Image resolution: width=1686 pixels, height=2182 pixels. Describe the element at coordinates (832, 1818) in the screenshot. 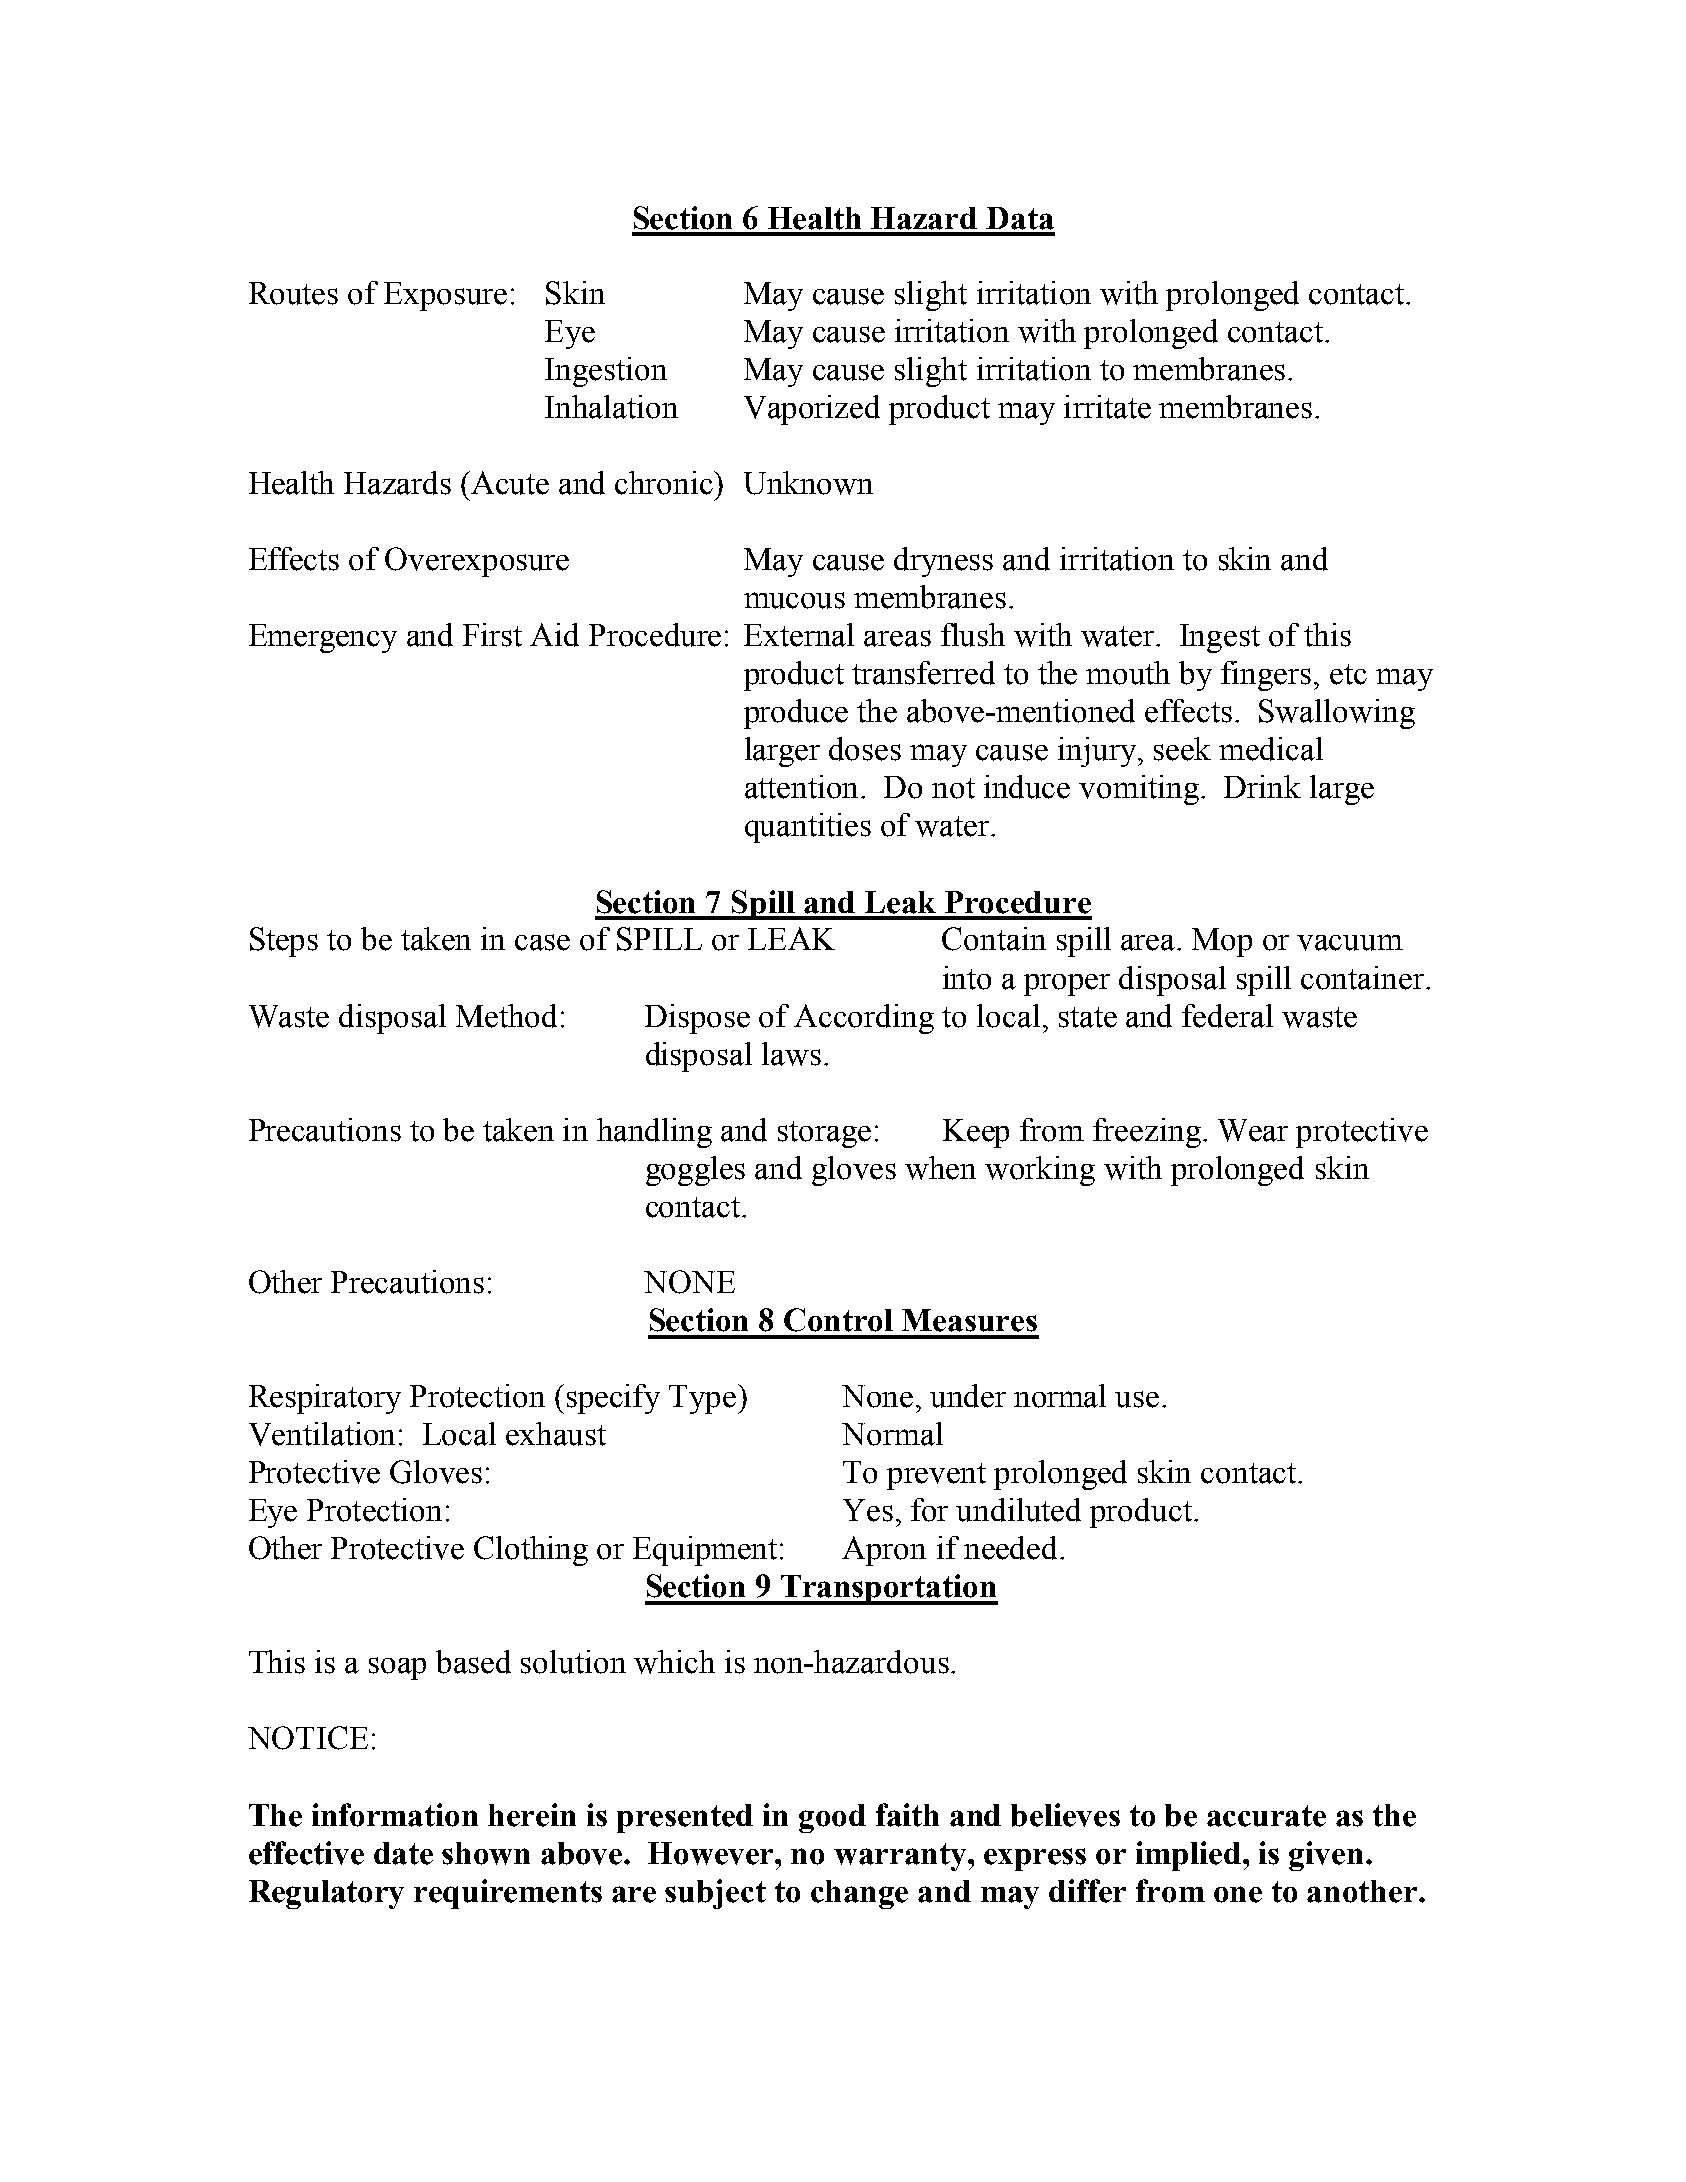

I see `good` at that location.
